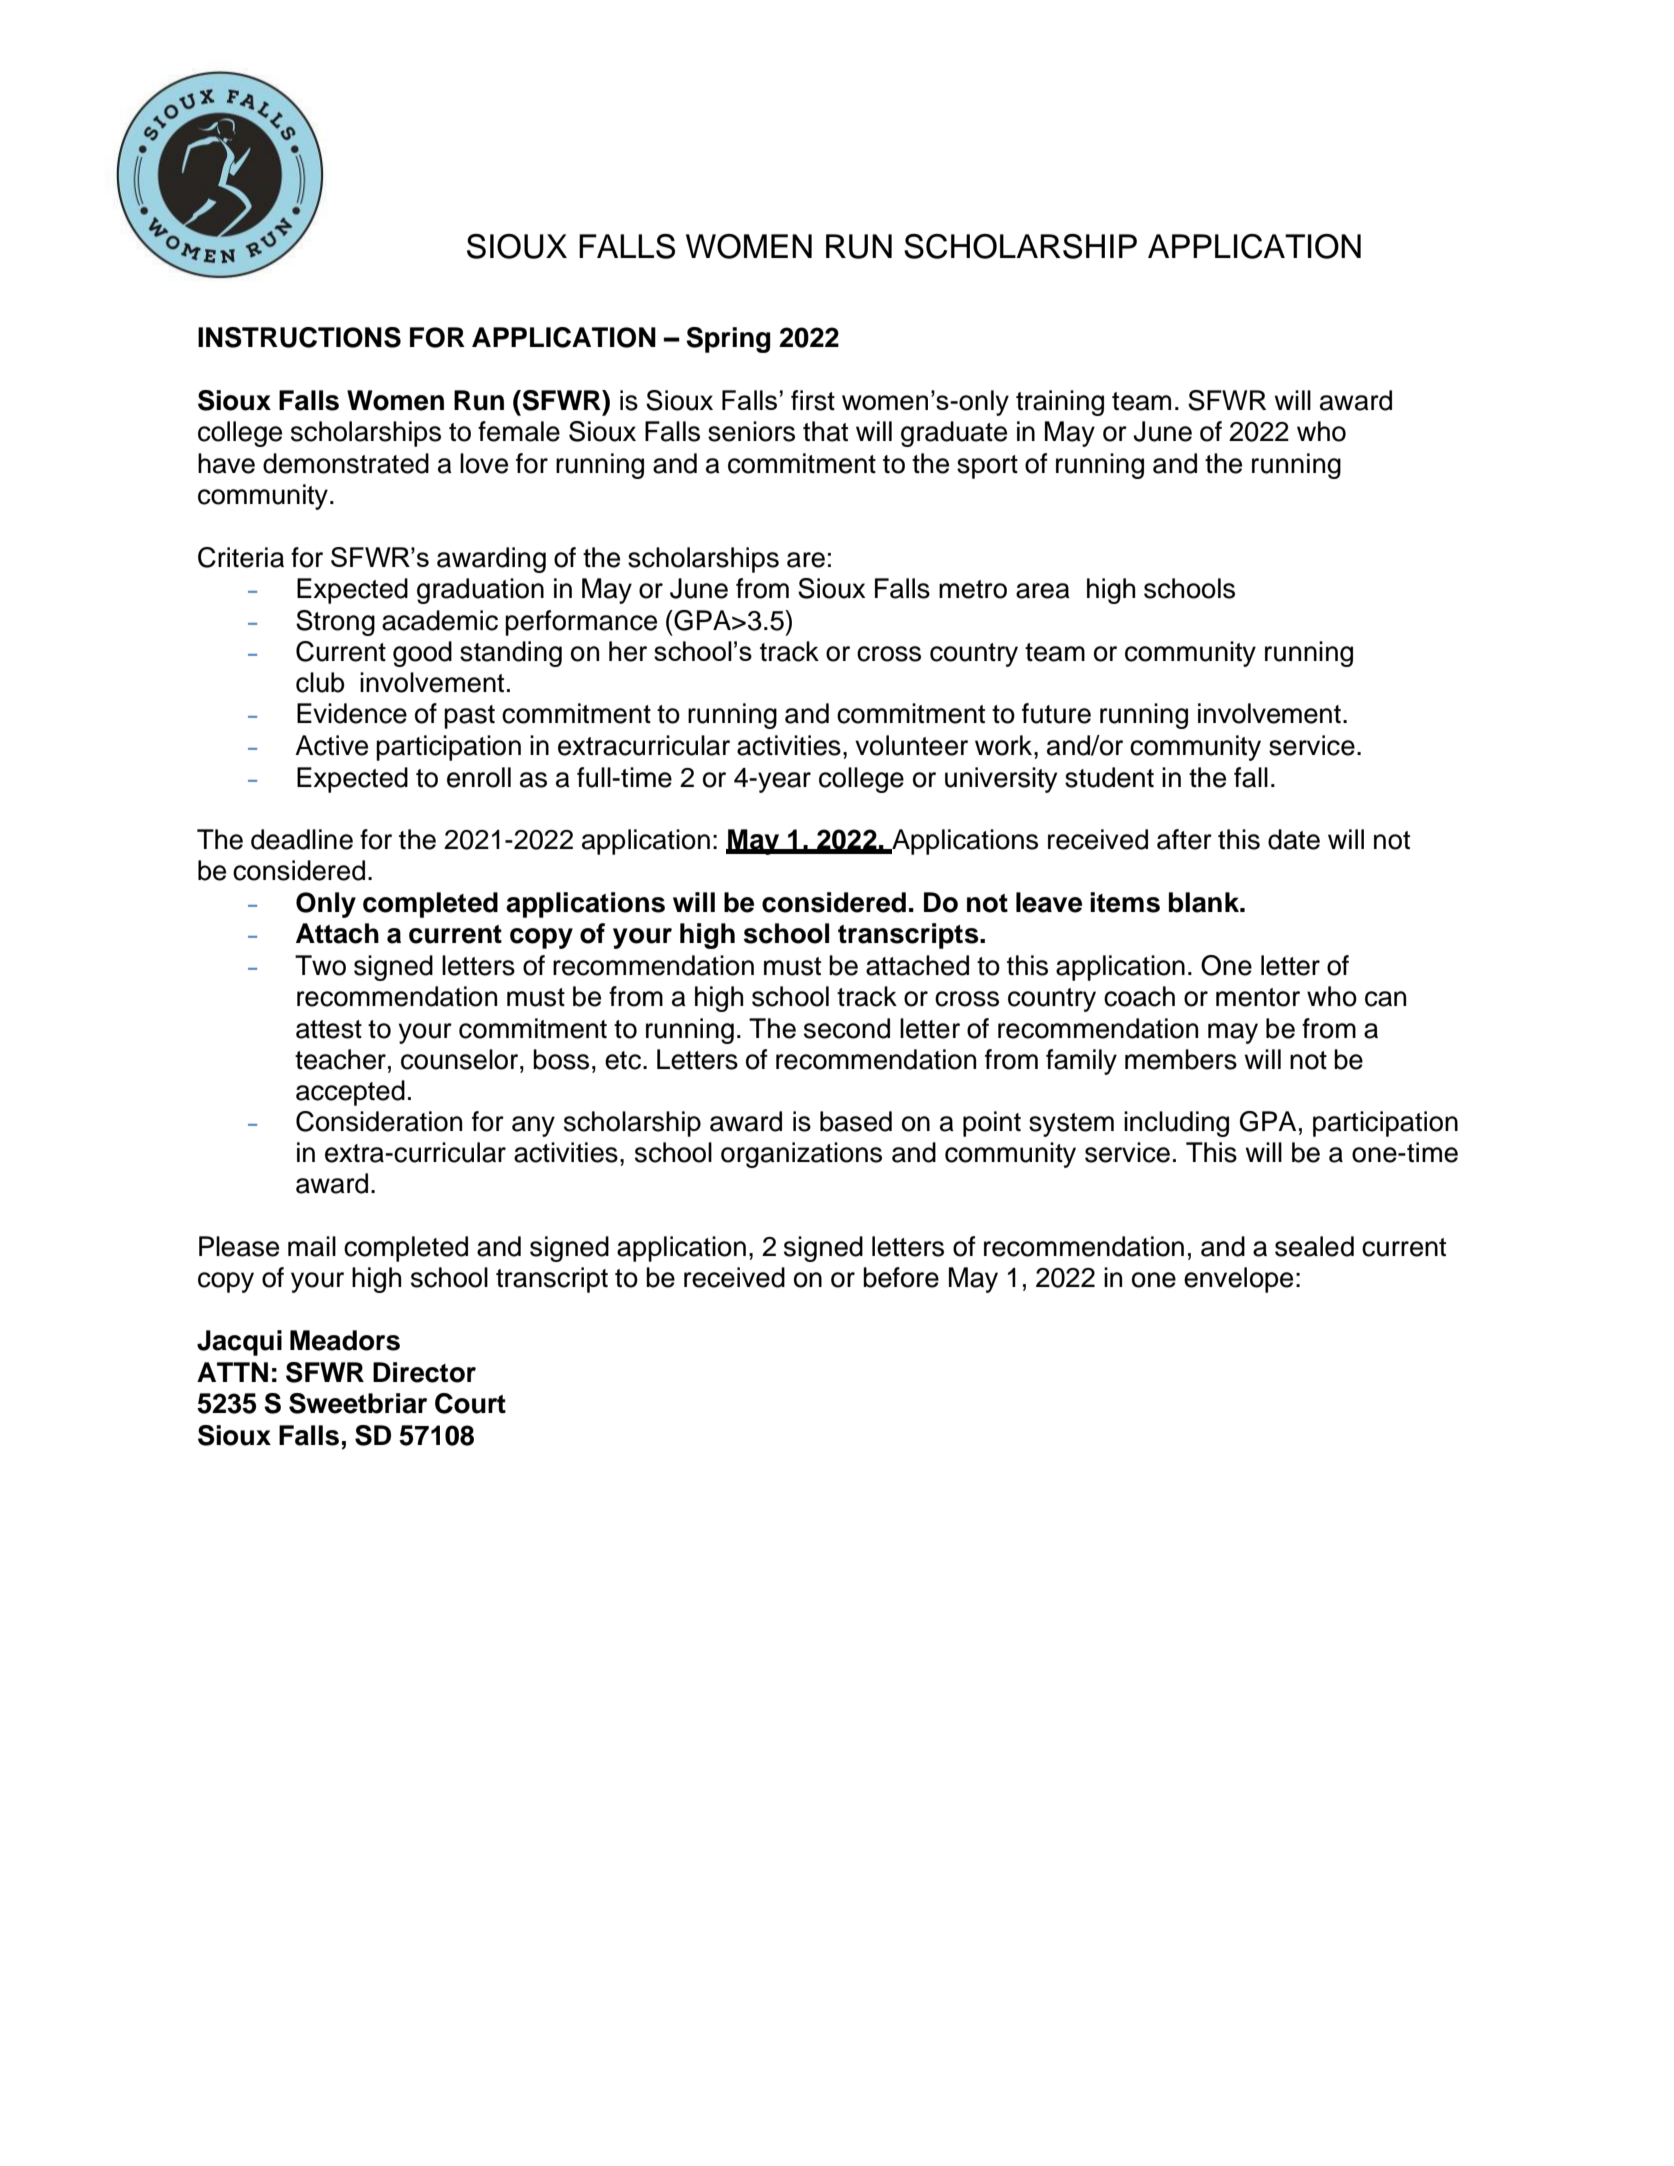 This screenshot has width=1674, height=2166. Describe the element at coordinates (901, 1277) in the screenshot. I see `before` at that location.
